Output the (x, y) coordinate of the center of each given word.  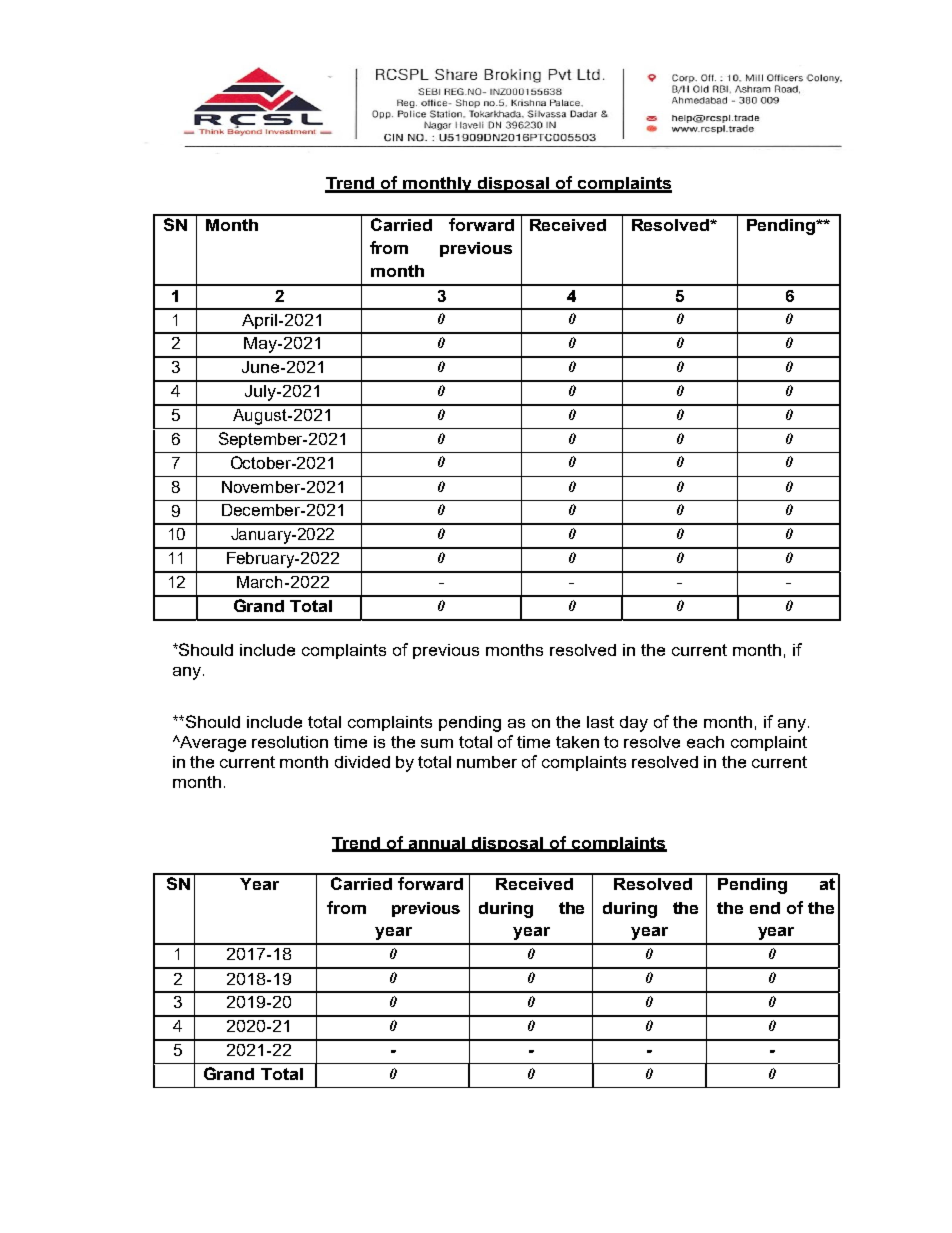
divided (362, 762)
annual (437, 844)
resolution (290, 742)
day (634, 724)
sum (437, 743)
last (600, 722)
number (487, 762)
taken (577, 742)
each (705, 742)
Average (212, 744)
